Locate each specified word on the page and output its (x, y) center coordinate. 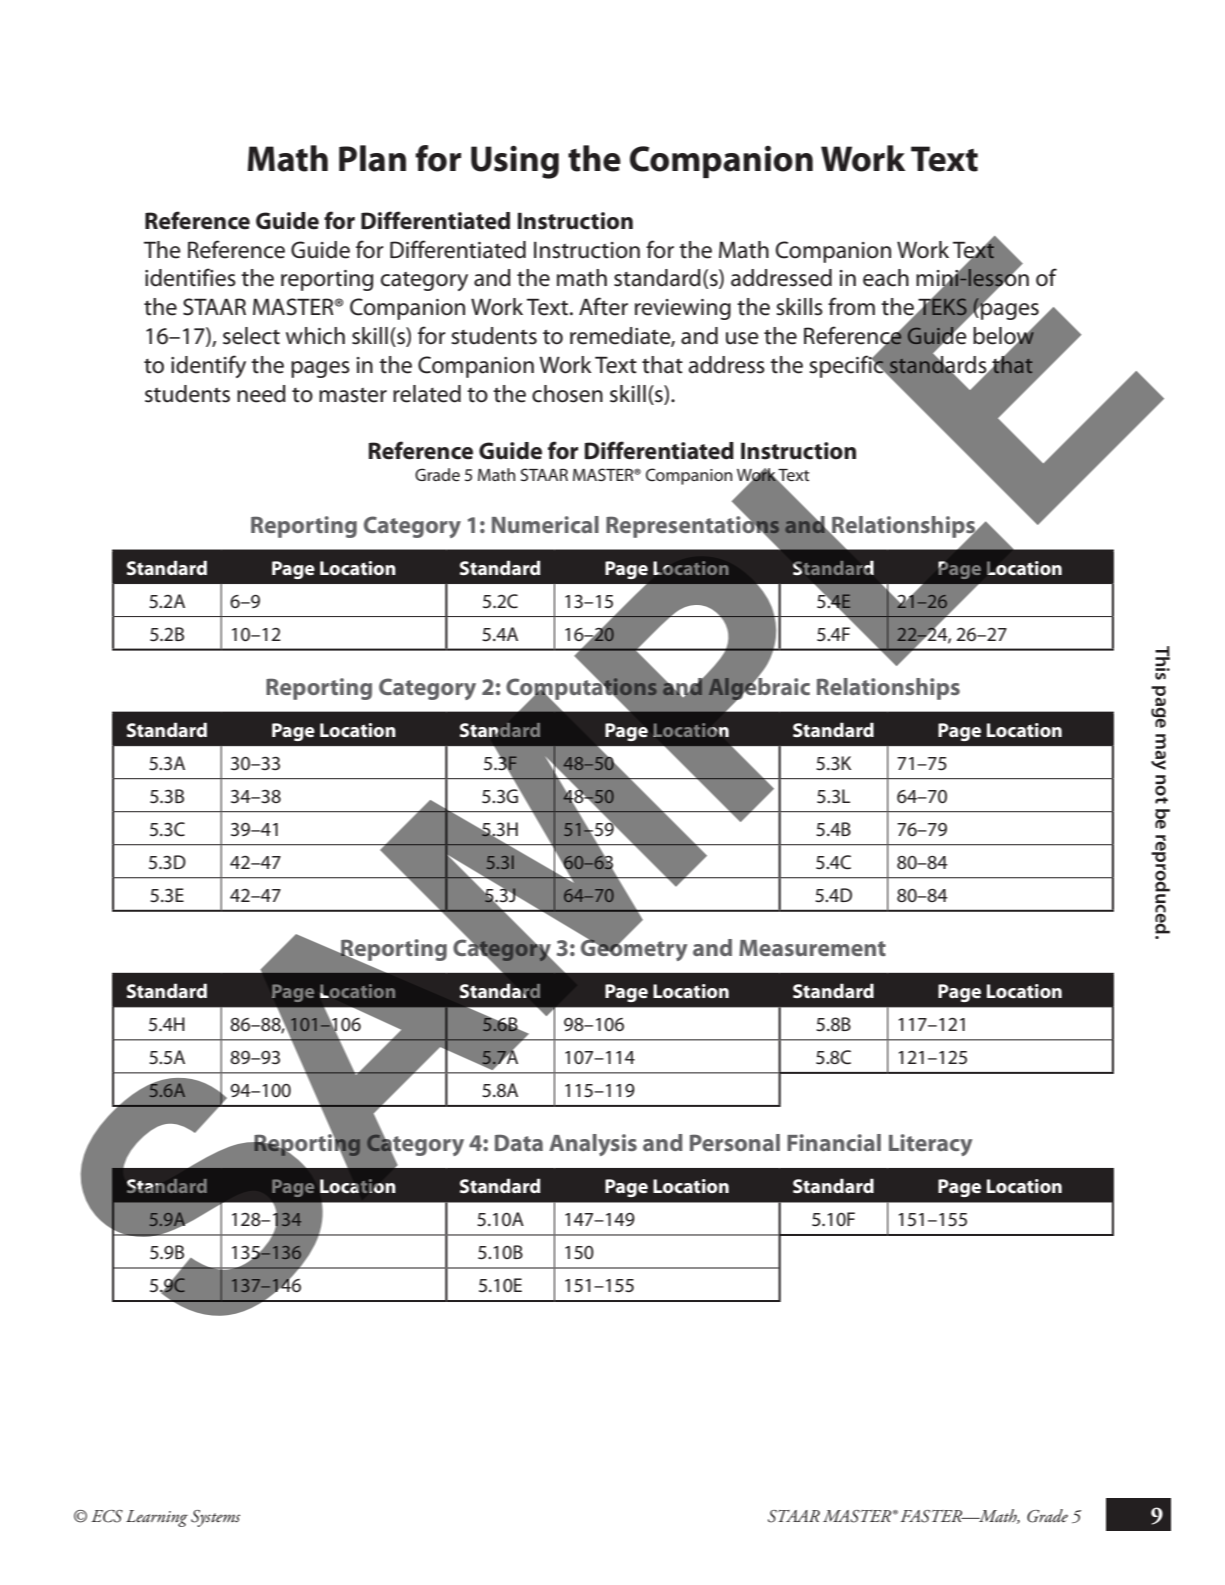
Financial (834, 1142)
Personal (735, 1142)
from (851, 306)
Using (515, 162)
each (886, 278)
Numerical (545, 524)
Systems (215, 1518)
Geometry (634, 949)
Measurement (812, 948)
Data (519, 1142)
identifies (190, 277)
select (251, 336)
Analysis (593, 1145)
